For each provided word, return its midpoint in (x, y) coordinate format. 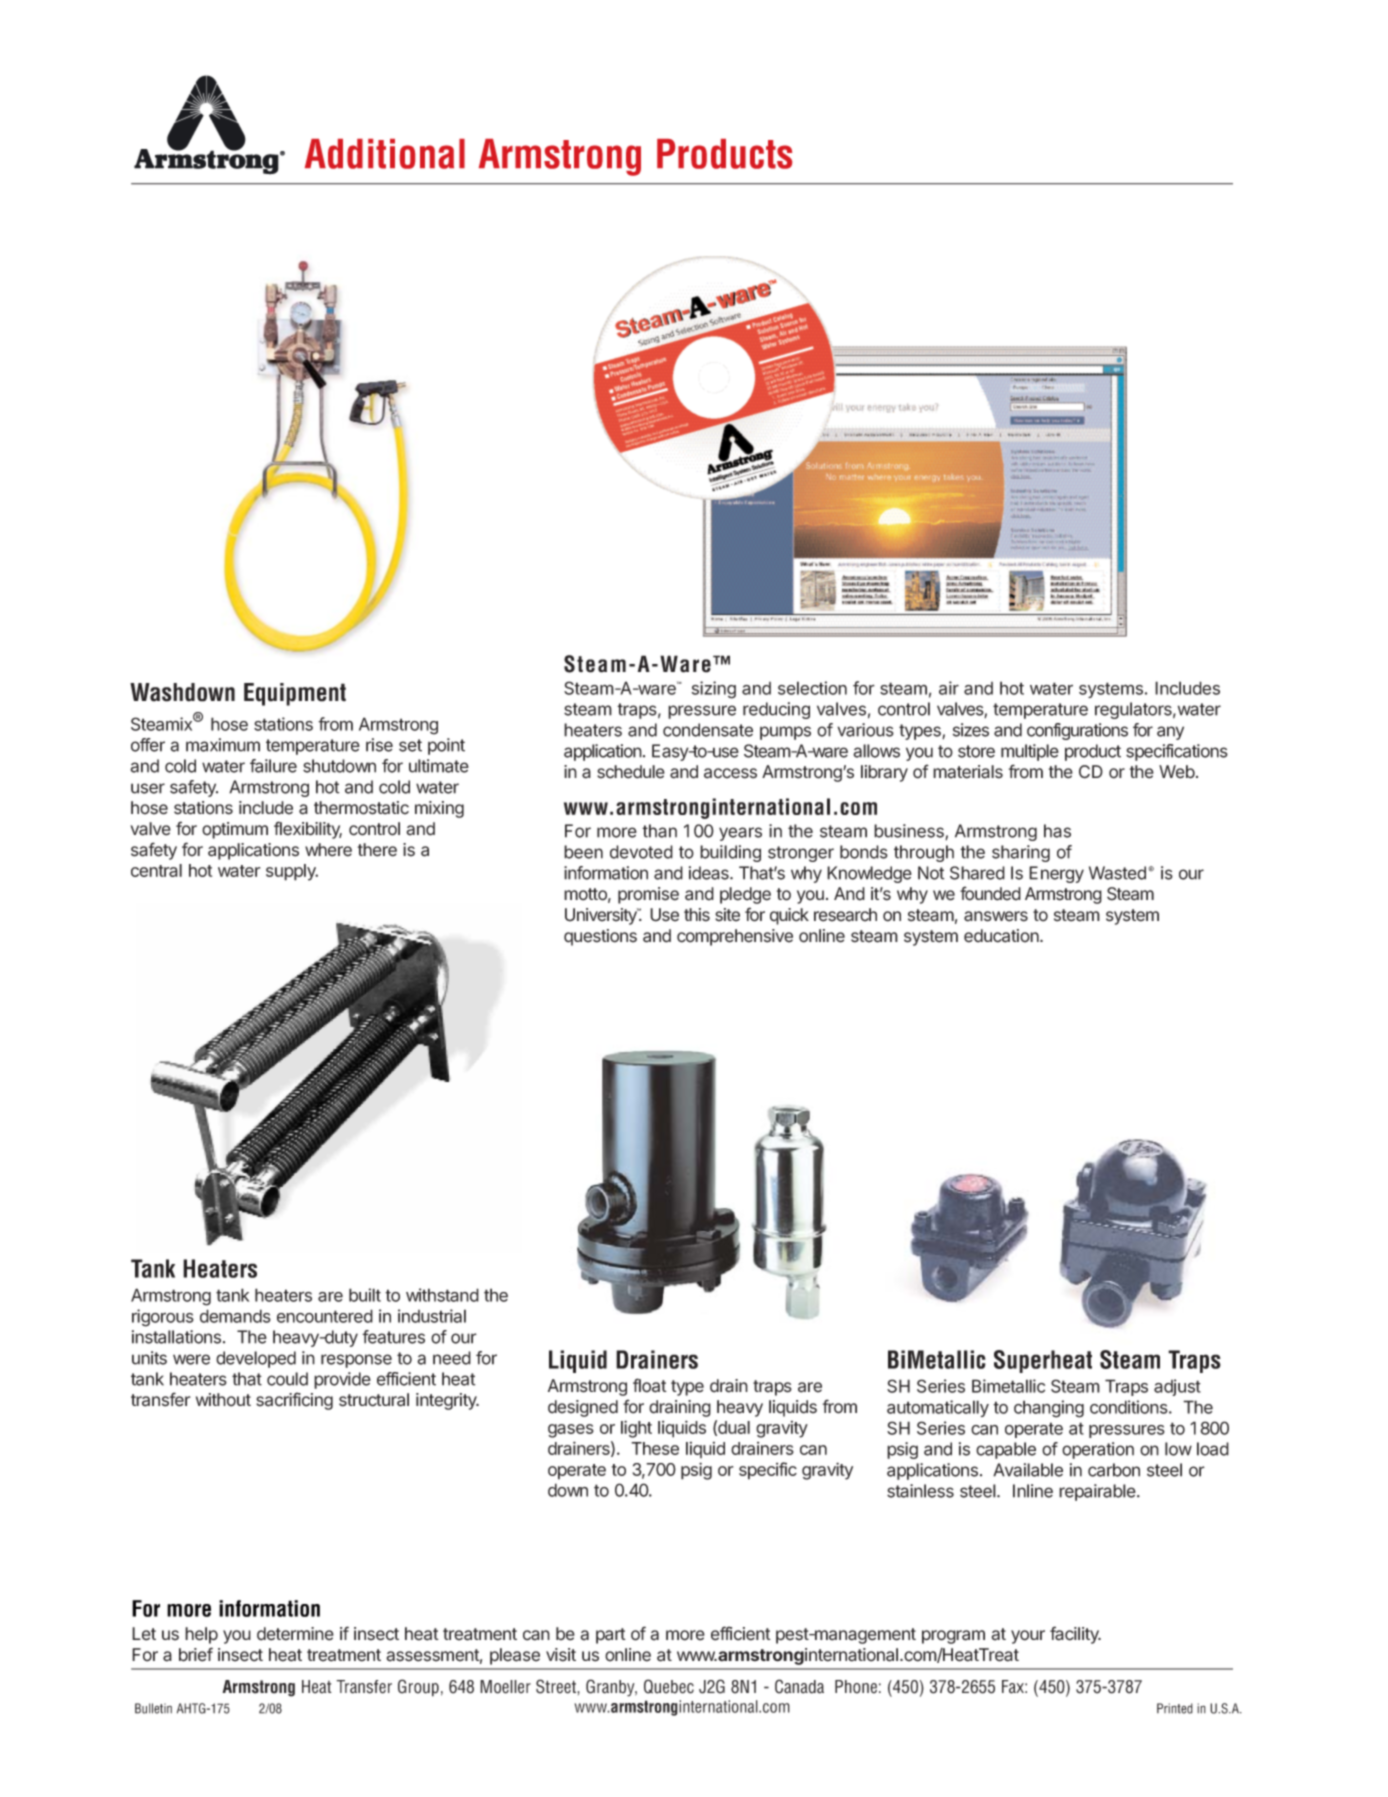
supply (292, 872)
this (697, 915)
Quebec (669, 1686)
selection (812, 688)
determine (295, 1634)
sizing (714, 690)
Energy (1056, 874)
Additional (385, 154)
